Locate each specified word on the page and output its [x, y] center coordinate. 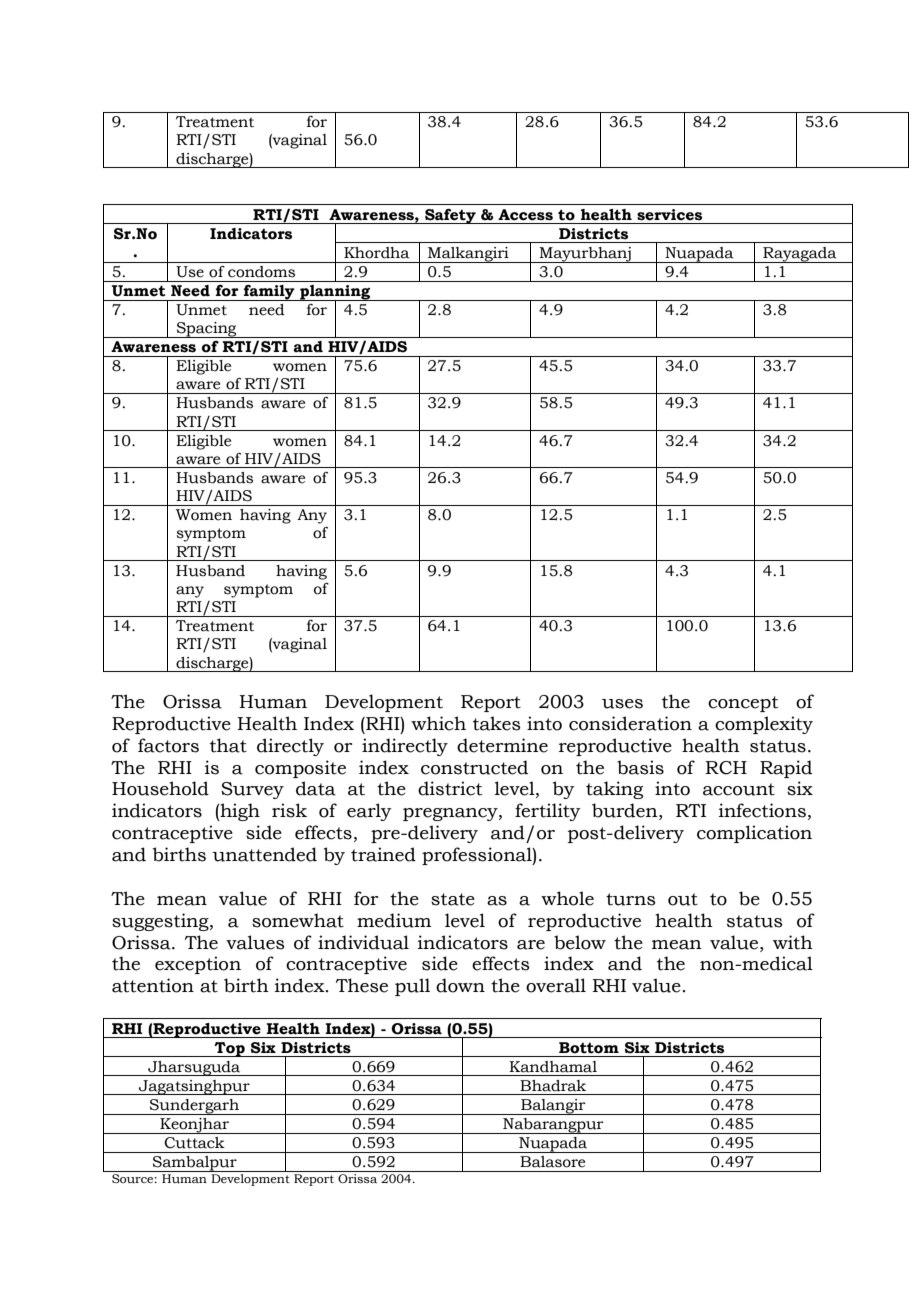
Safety [450, 216]
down [460, 985]
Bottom [589, 1048]
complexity [764, 725]
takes [497, 723]
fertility [547, 812]
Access [525, 215]
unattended [264, 854]
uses [622, 704]
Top [229, 1049]
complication [754, 834]
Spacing [206, 330]
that [228, 745]
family [269, 293]
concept [743, 704]
